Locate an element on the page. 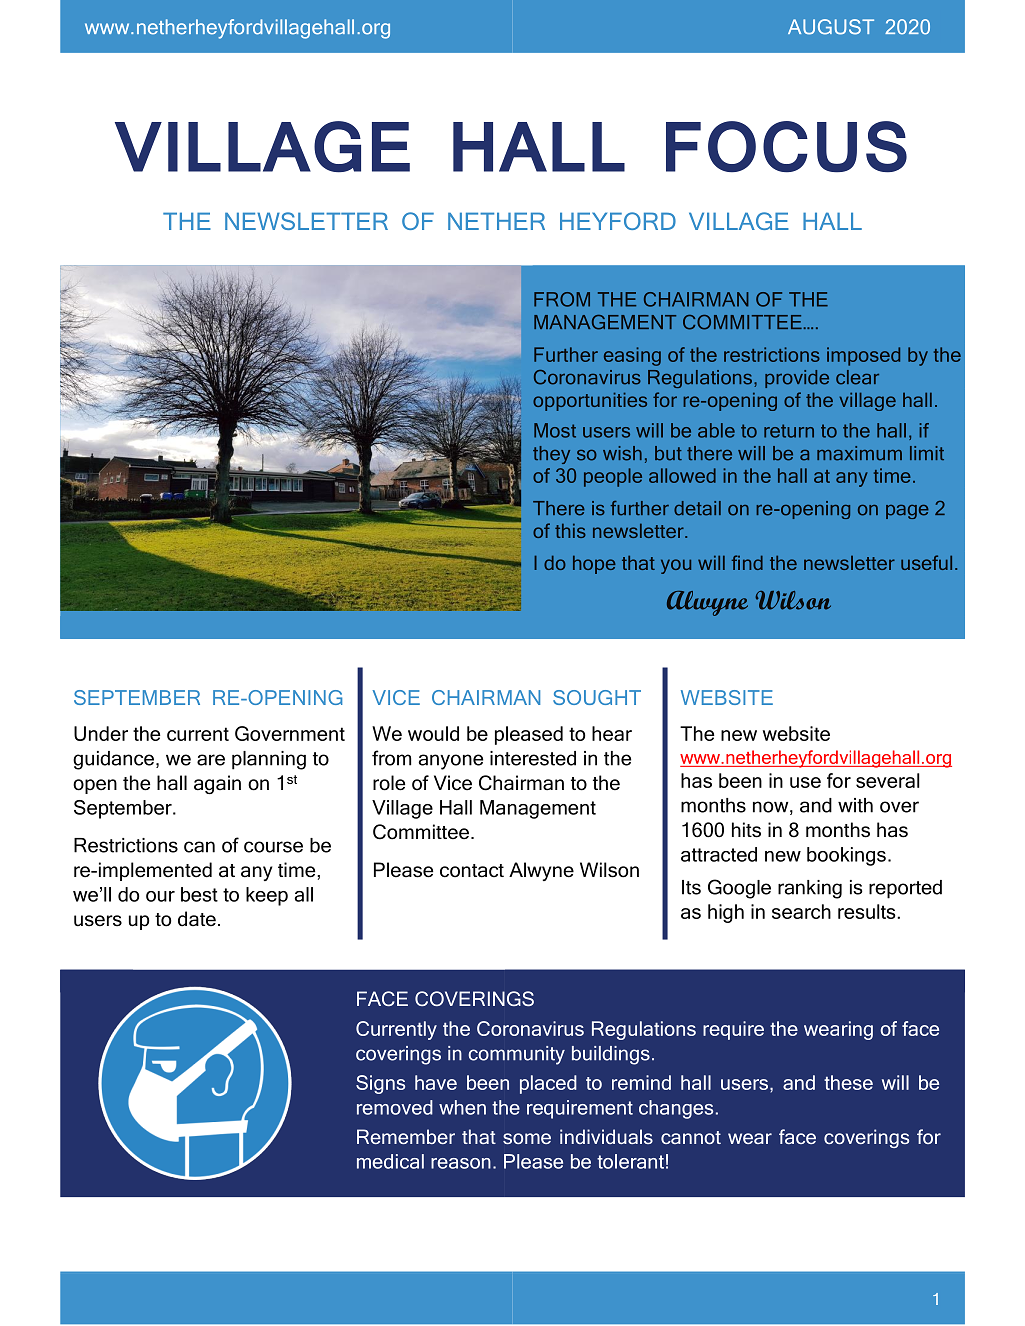 Image resolution: width=1025 pixels, height=1326 pixels. FOCUS is located at coordinates (786, 147).
